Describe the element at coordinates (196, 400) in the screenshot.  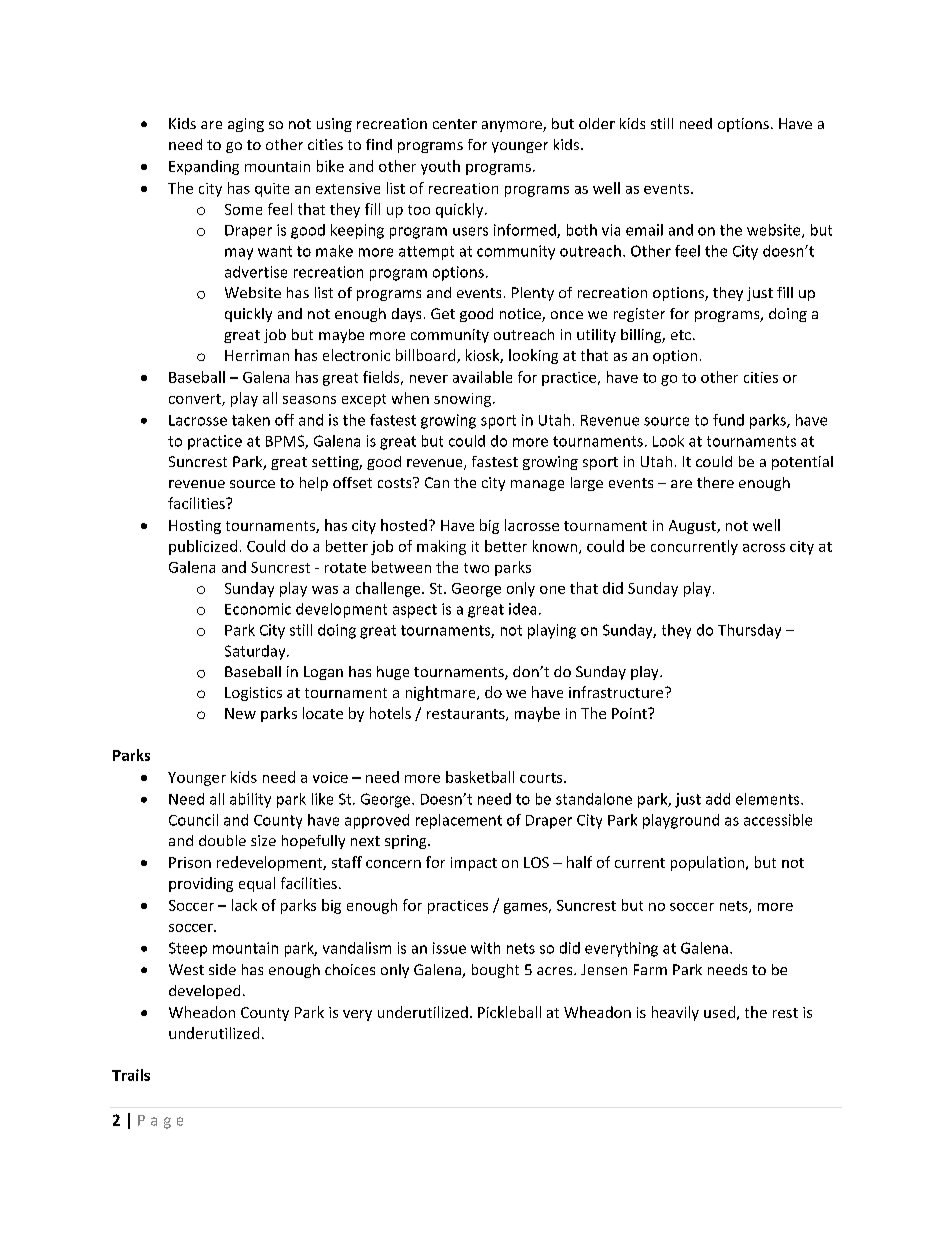
I see `convert` at that location.
